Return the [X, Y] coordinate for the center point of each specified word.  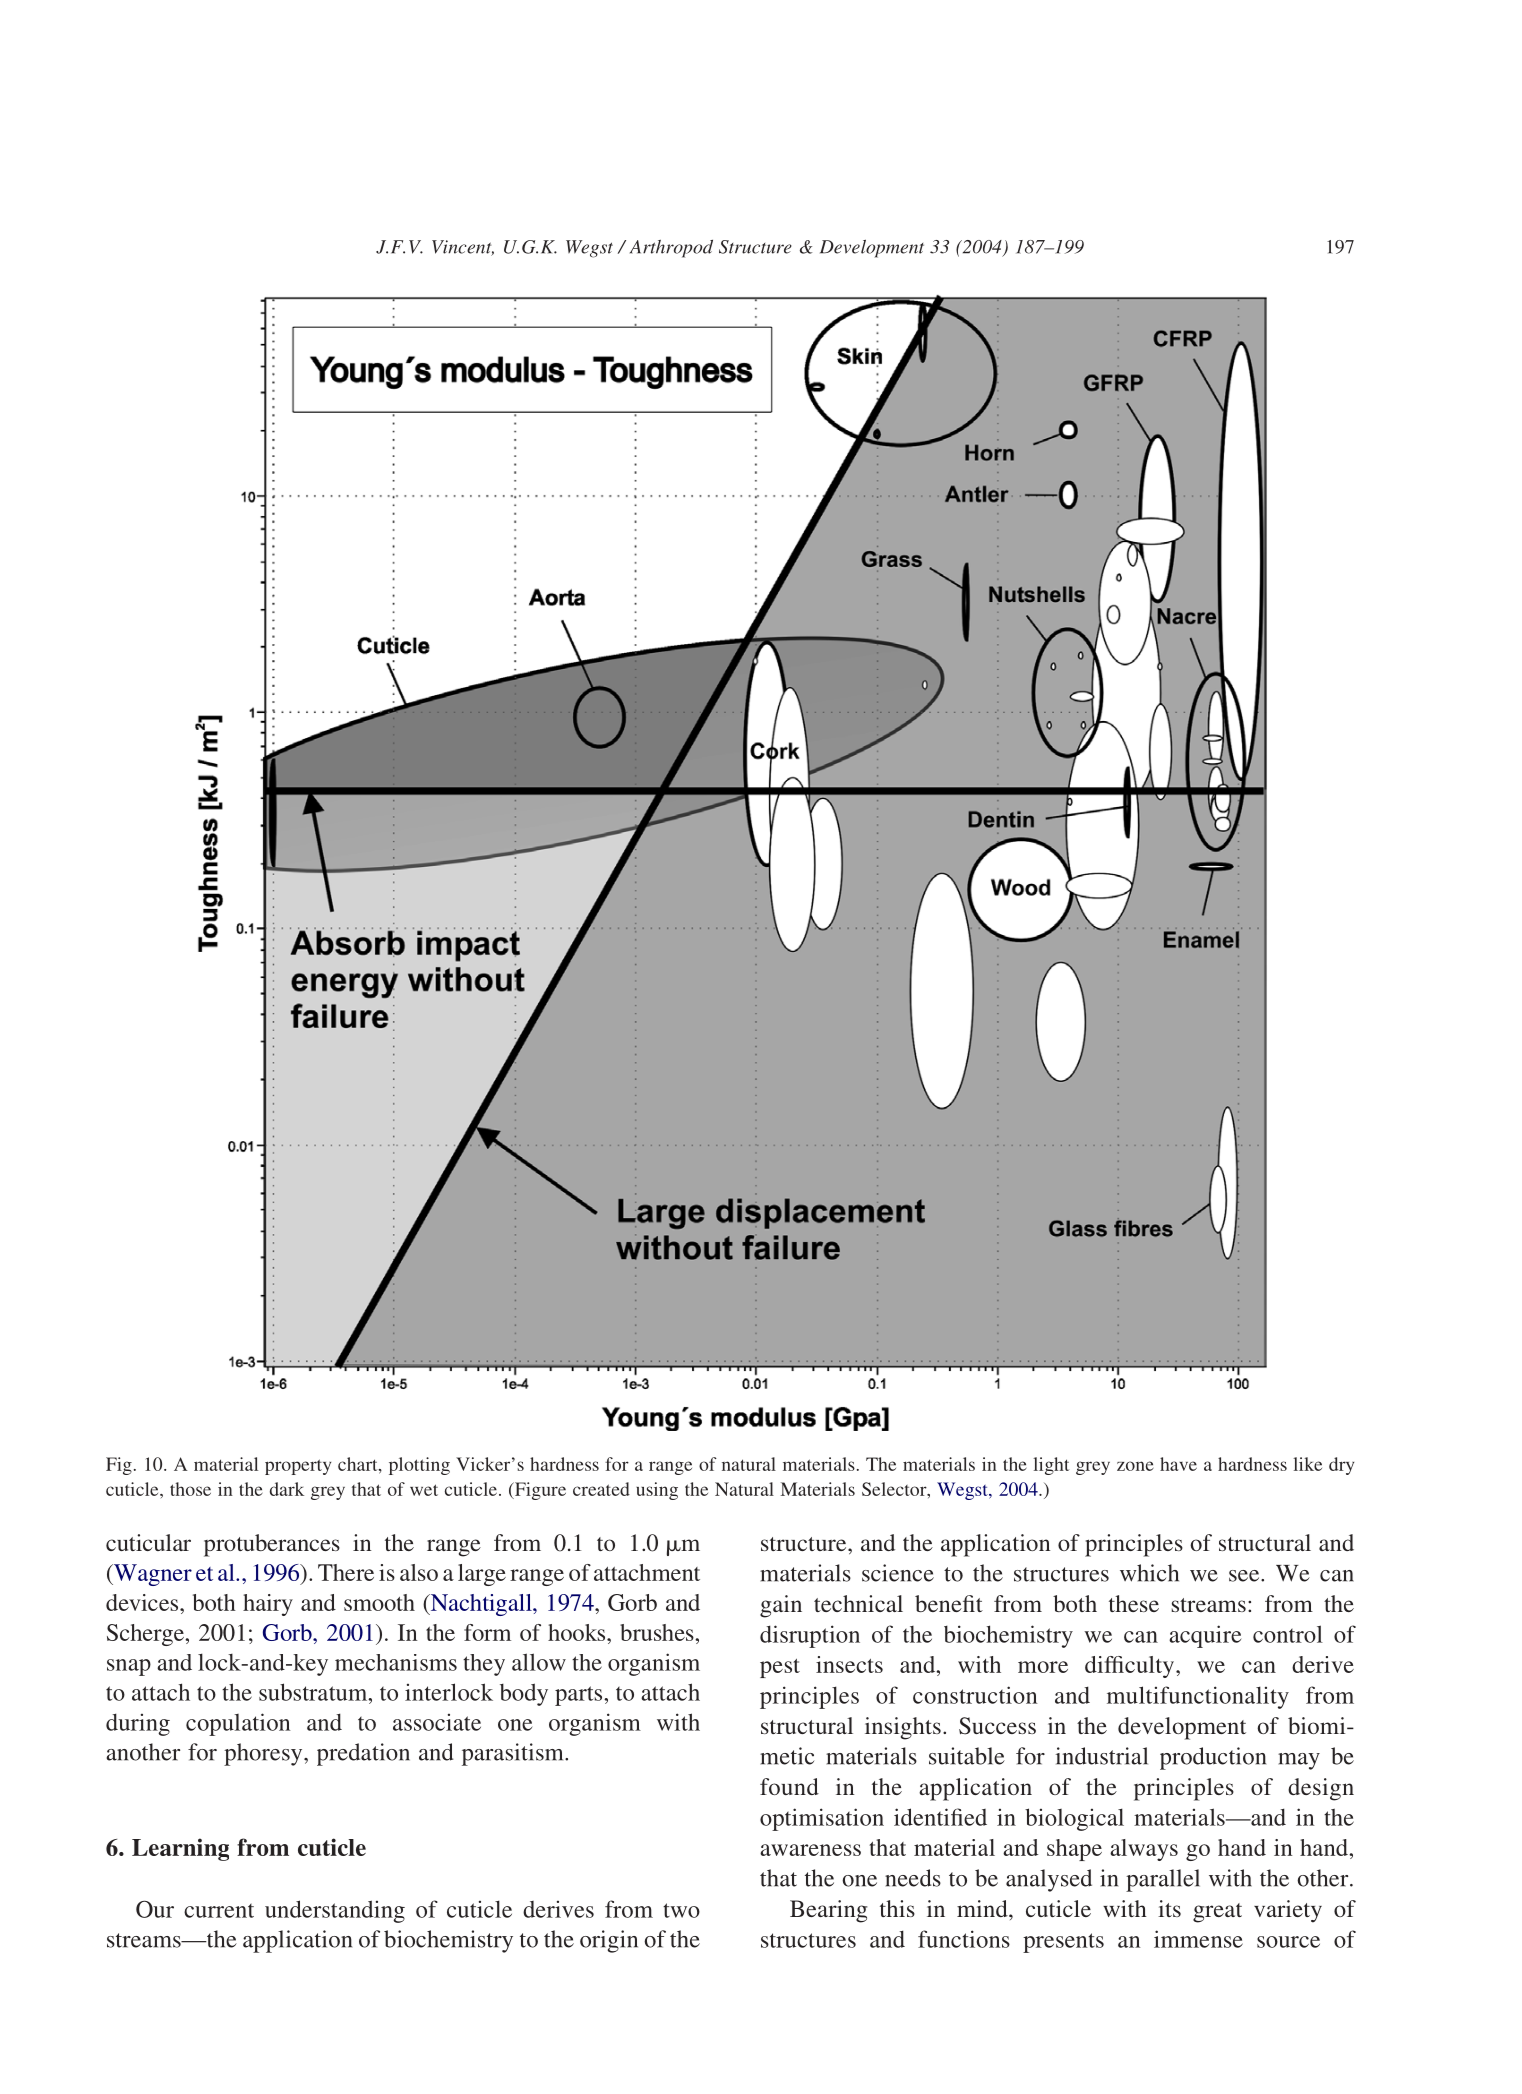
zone [1135, 1466]
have [1178, 1464]
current [219, 1910]
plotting [419, 1466]
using [657, 1491]
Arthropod [671, 249]
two [681, 1910]
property [298, 1467]
